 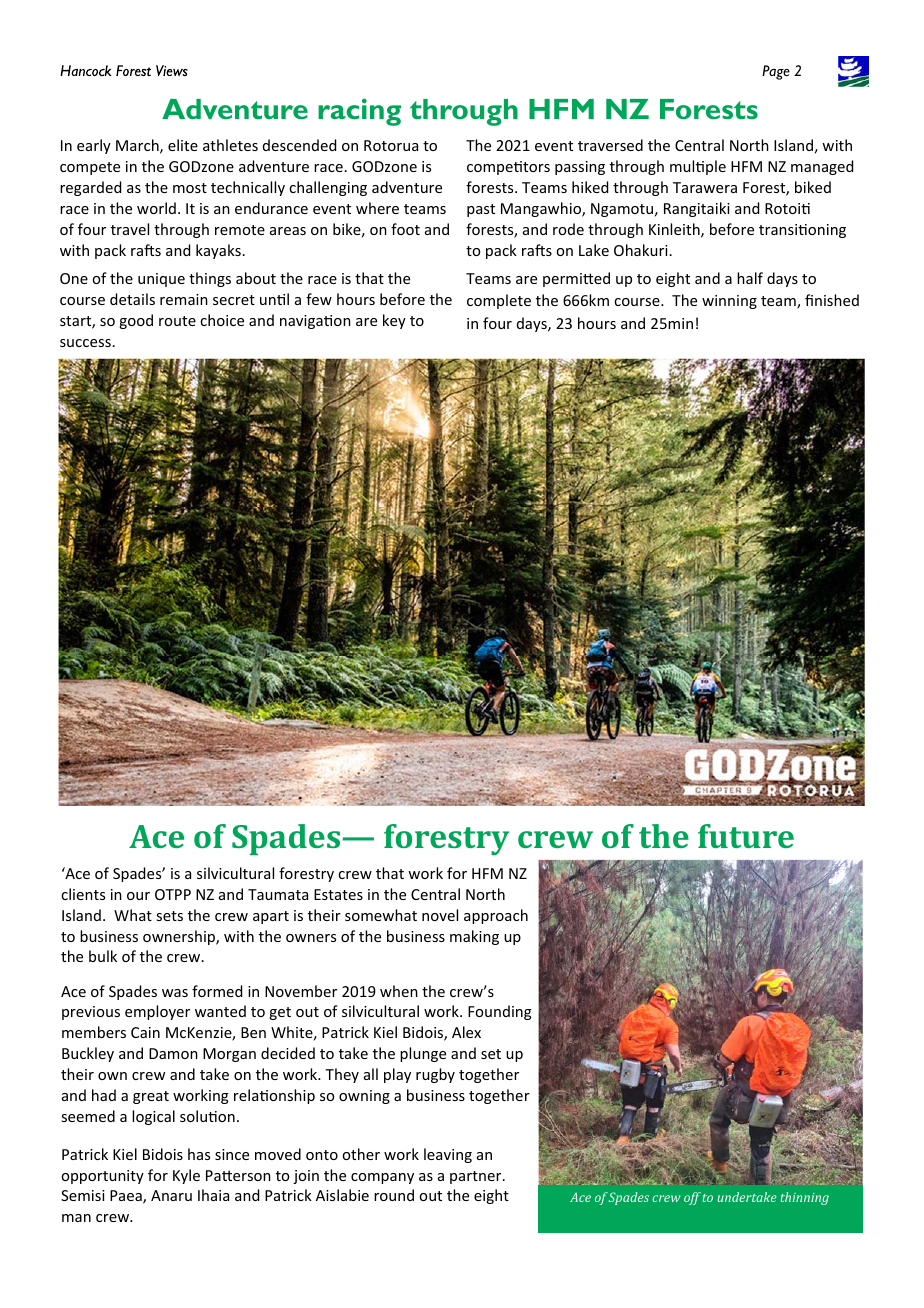 What do you see at coordinates (183, 145) in the screenshot?
I see `elite` at bounding box center [183, 145].
